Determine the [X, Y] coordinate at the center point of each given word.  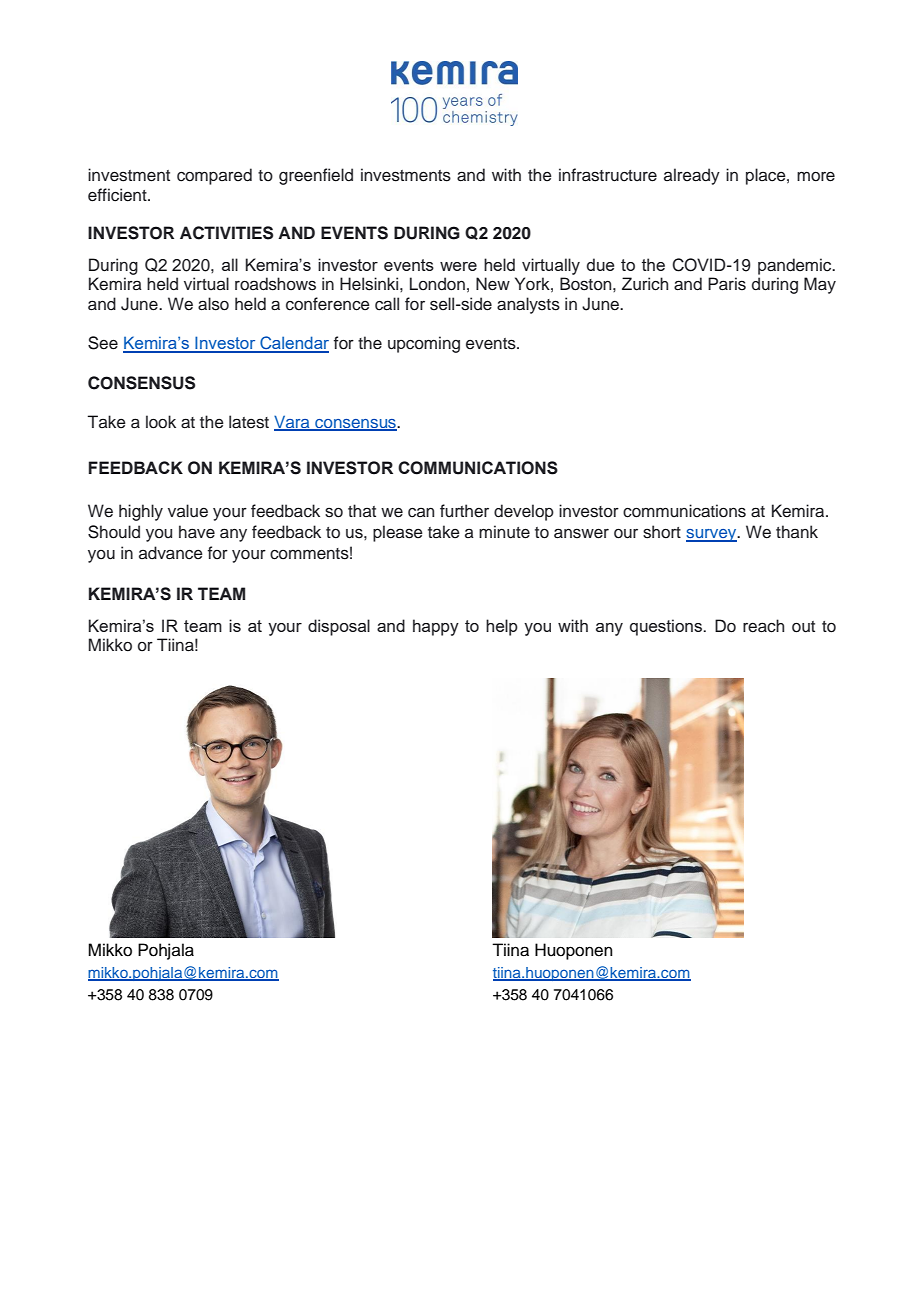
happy [436, 627]
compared [214, 176]
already [692, 176]
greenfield [316, 176]
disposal [339, 627]
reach [763, 626]
